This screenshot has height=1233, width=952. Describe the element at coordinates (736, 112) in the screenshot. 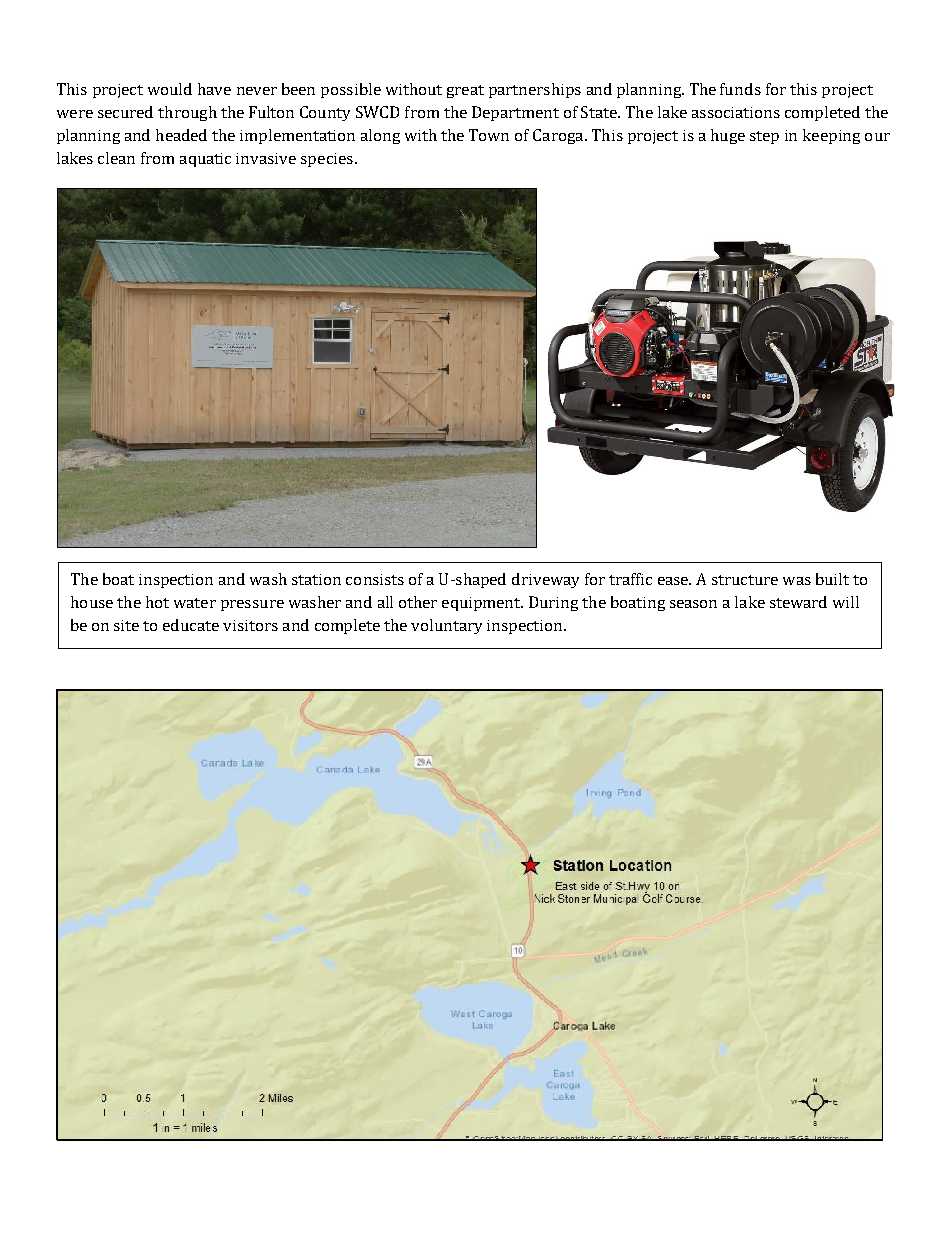

I see `associations` at that location.
